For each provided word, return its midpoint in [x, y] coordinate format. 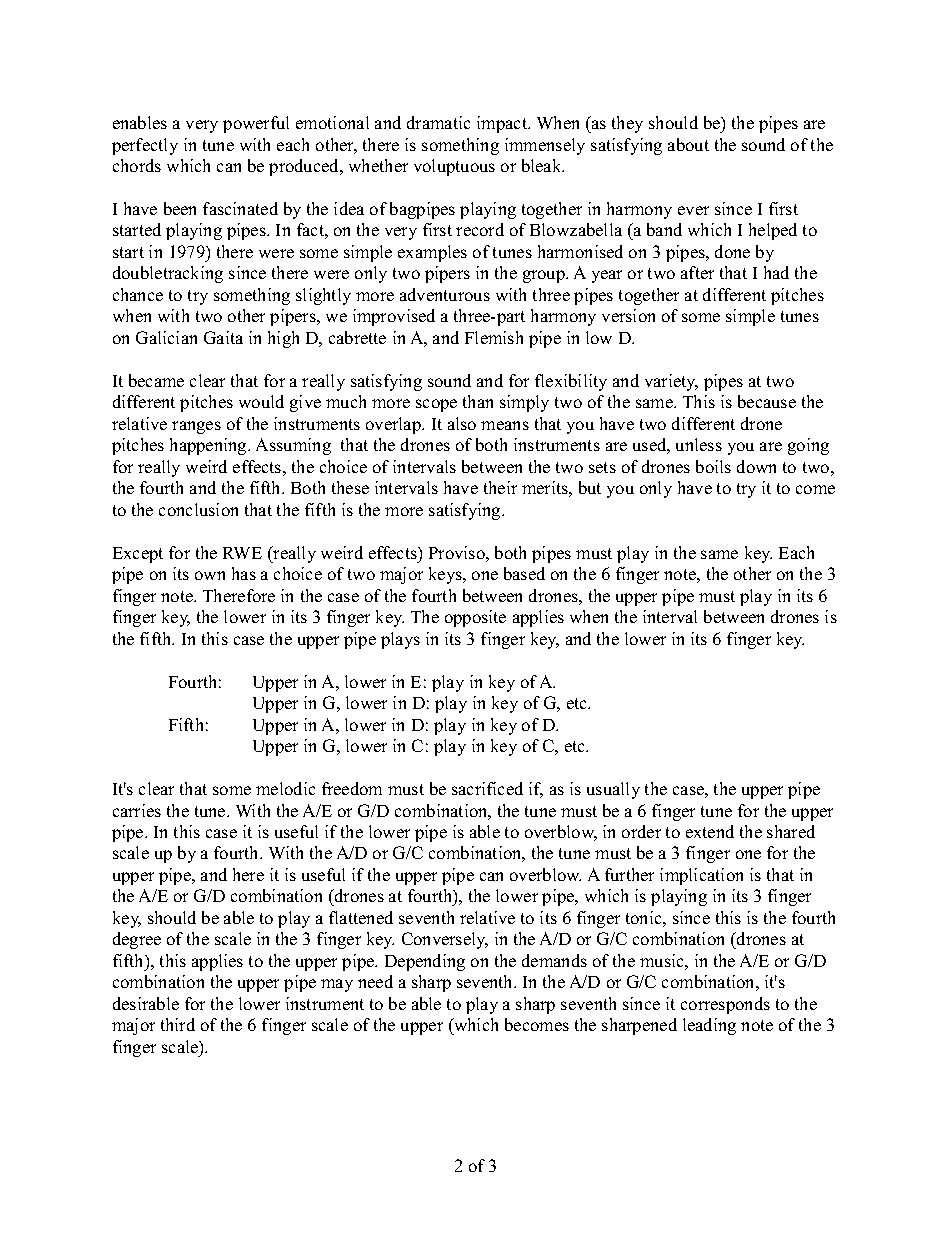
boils [713, 466]
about [688, 144]
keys [446, 575]
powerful [256, 124]
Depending [425, 962]
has [244, 573]
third [178, 1024]
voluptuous [454, 167]
